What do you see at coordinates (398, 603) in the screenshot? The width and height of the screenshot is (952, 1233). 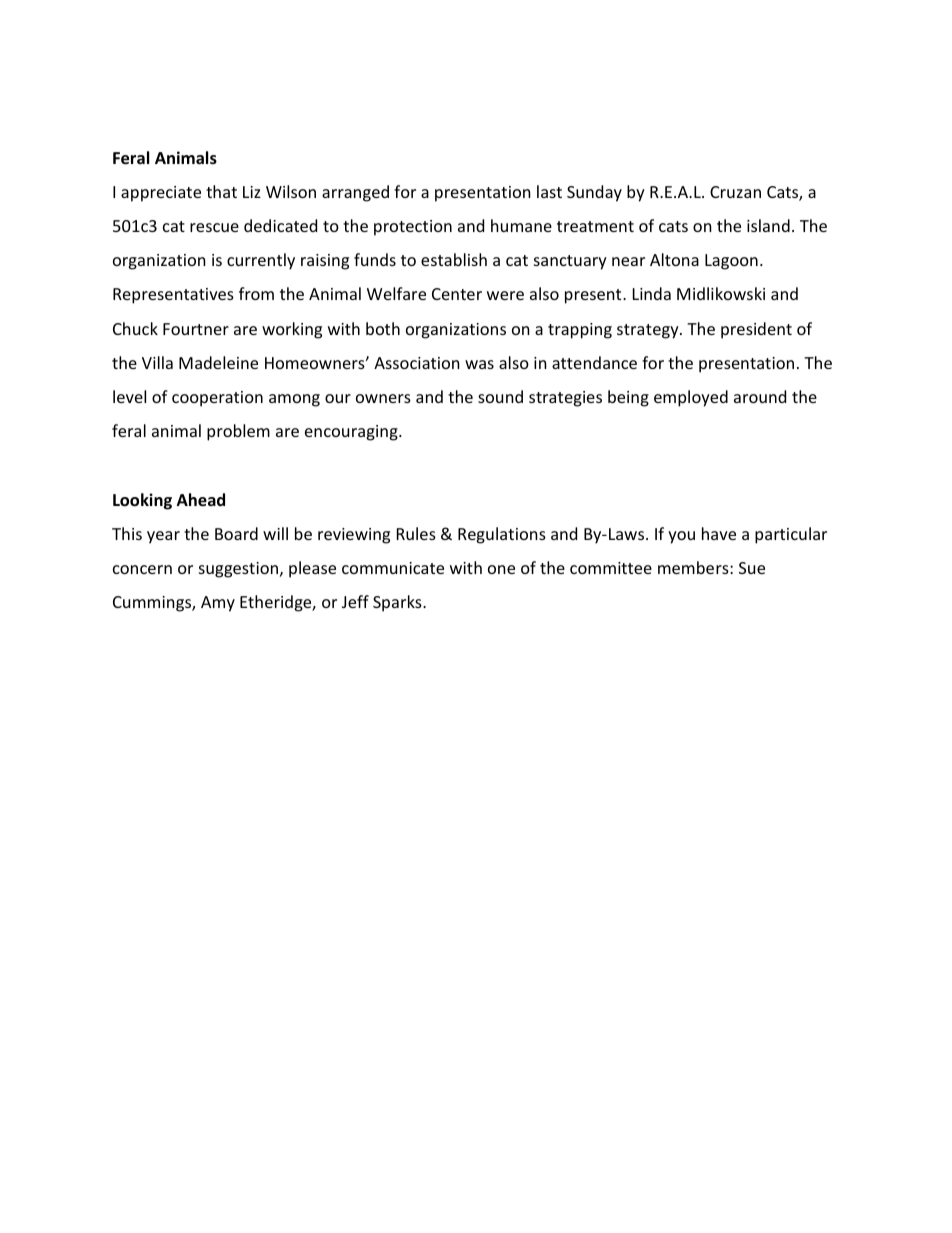 I see `Sparks` at bounding box center [398, 603].
